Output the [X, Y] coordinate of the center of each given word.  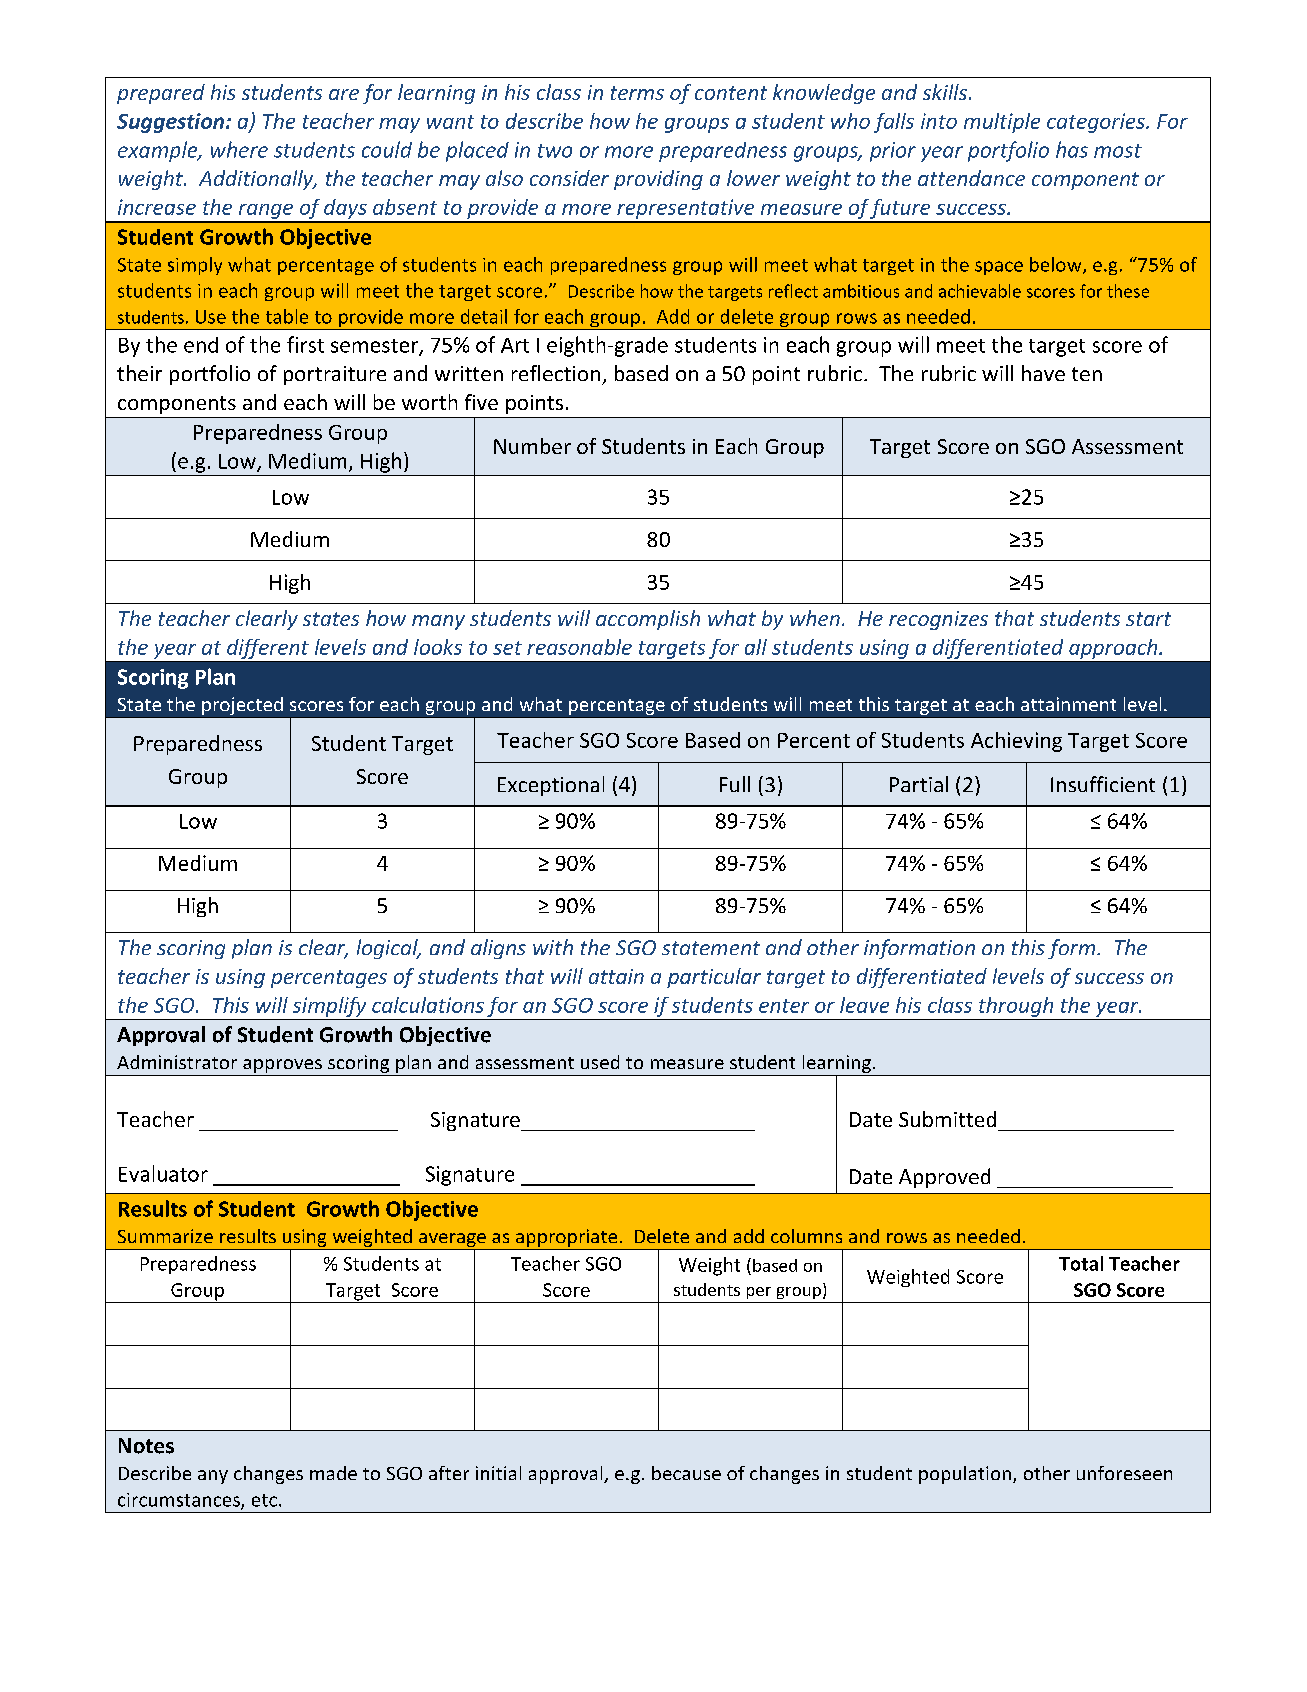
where [239, 149]
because [686, 1473]
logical [388, 949]
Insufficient [1103, 784]
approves [282, 1067]
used [600, 1062]
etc [264, 1500]
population [965, 1475]
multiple [1002, 123]
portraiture [335, 375]
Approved [944, 1178]
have [1043, 373]
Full [735, 784]
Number [532, 446]
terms [637, 93]
